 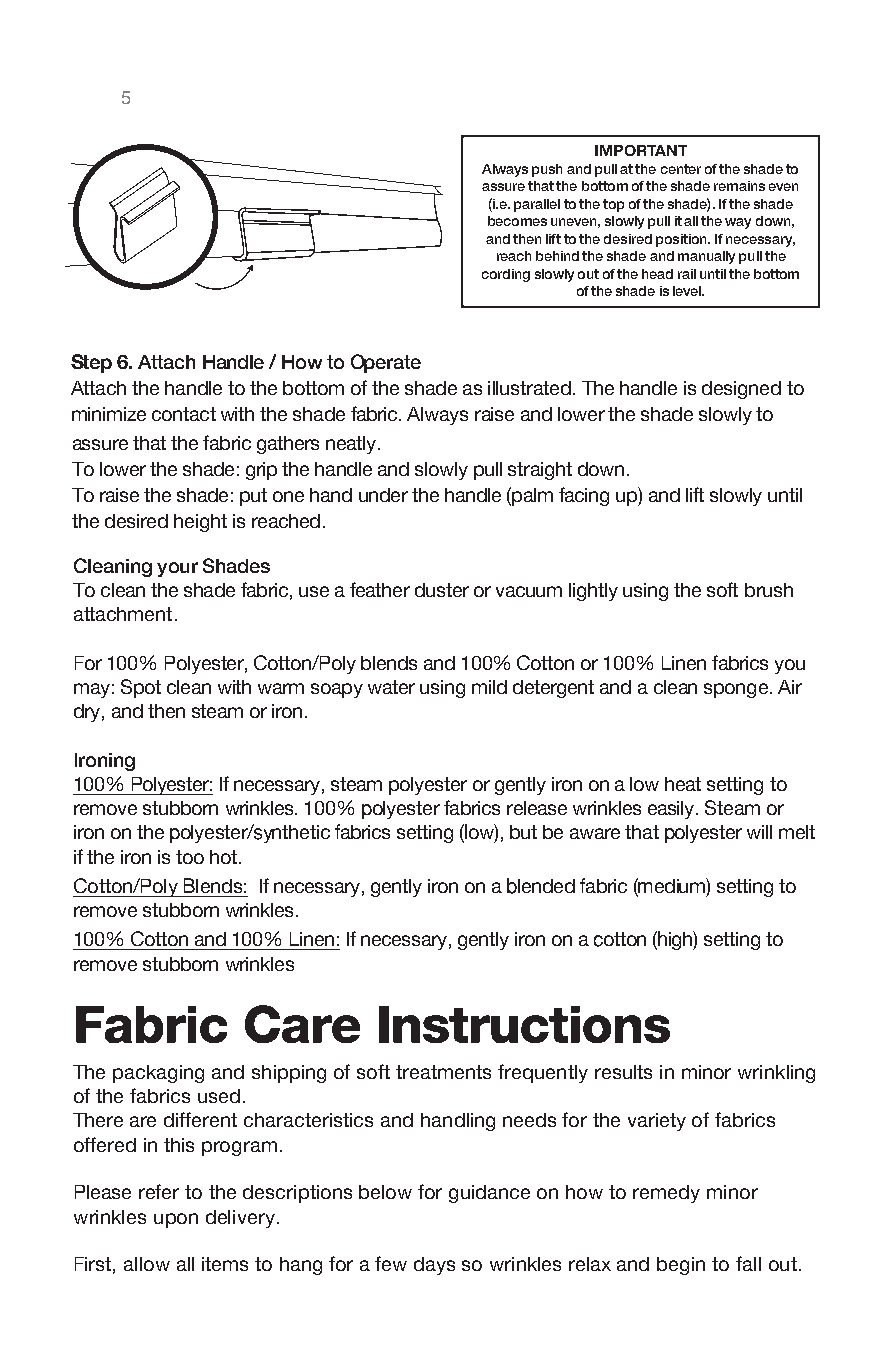 I want to click on brush, so click(x=769, y=590).
